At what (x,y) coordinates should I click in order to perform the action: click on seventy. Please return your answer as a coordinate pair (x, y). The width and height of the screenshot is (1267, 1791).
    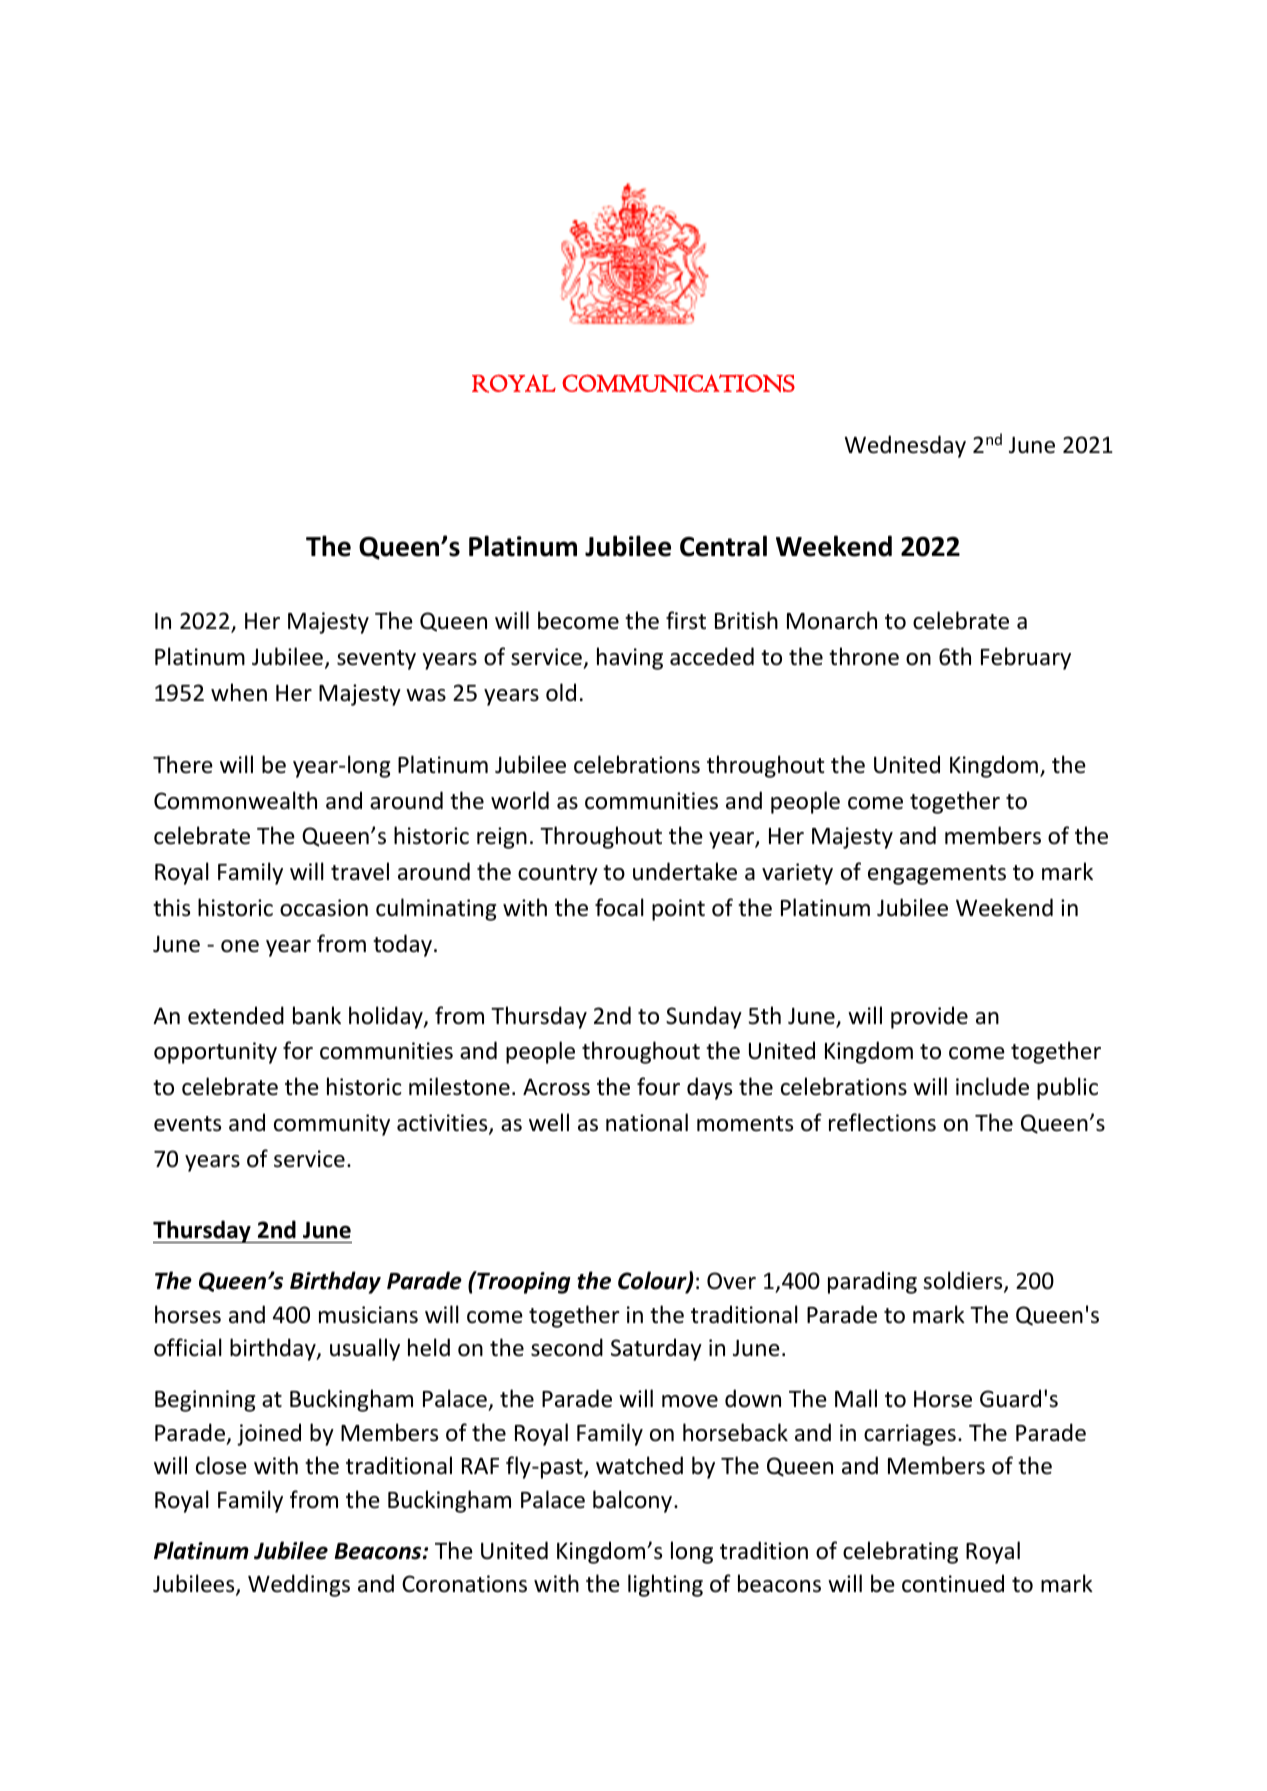
    Looking at the image, I should click on (376, 660).
